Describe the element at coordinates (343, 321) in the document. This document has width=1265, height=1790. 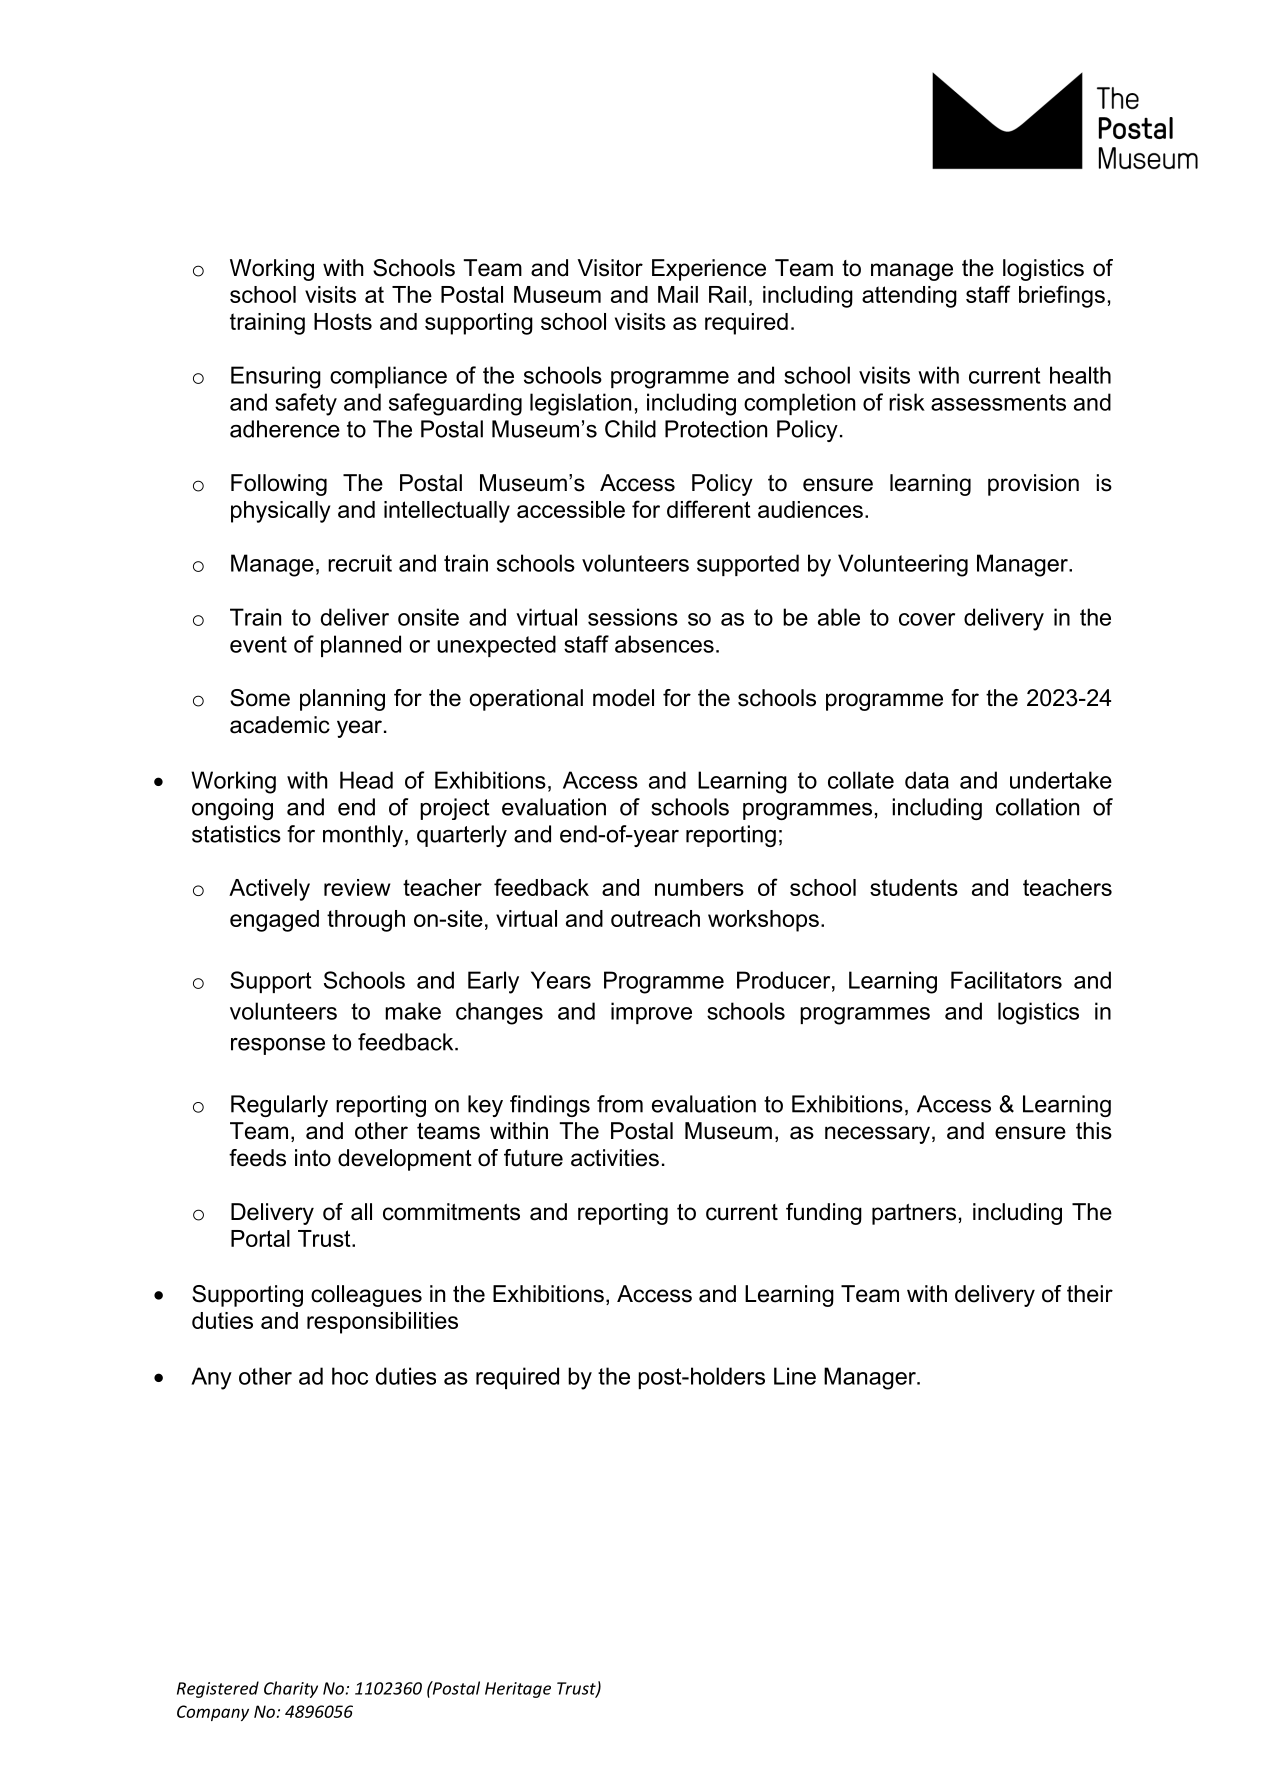
I see `Hosts` at that location.
